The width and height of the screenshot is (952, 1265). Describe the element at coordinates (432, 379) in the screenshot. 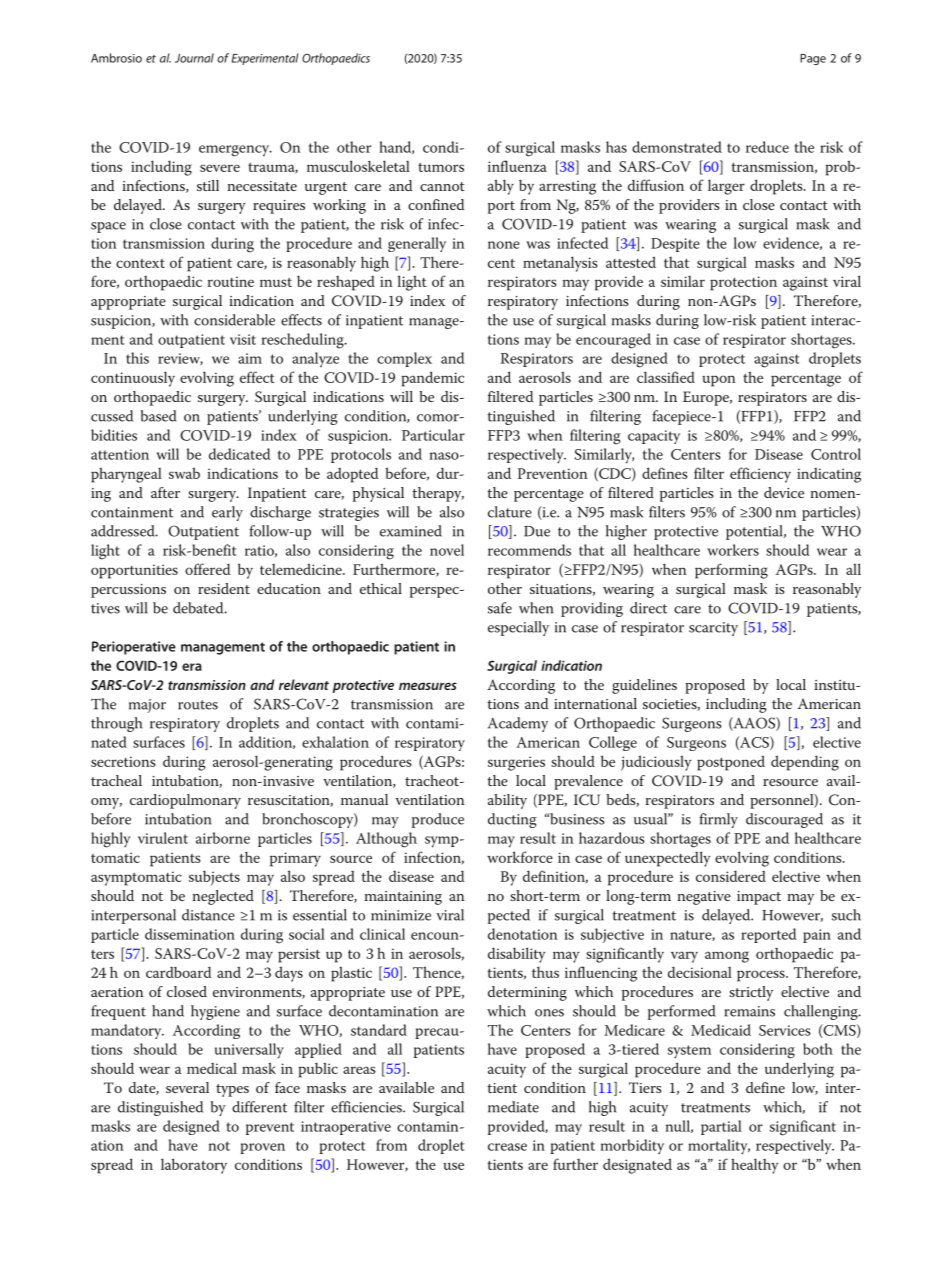

I see `pandemic` at that location.
